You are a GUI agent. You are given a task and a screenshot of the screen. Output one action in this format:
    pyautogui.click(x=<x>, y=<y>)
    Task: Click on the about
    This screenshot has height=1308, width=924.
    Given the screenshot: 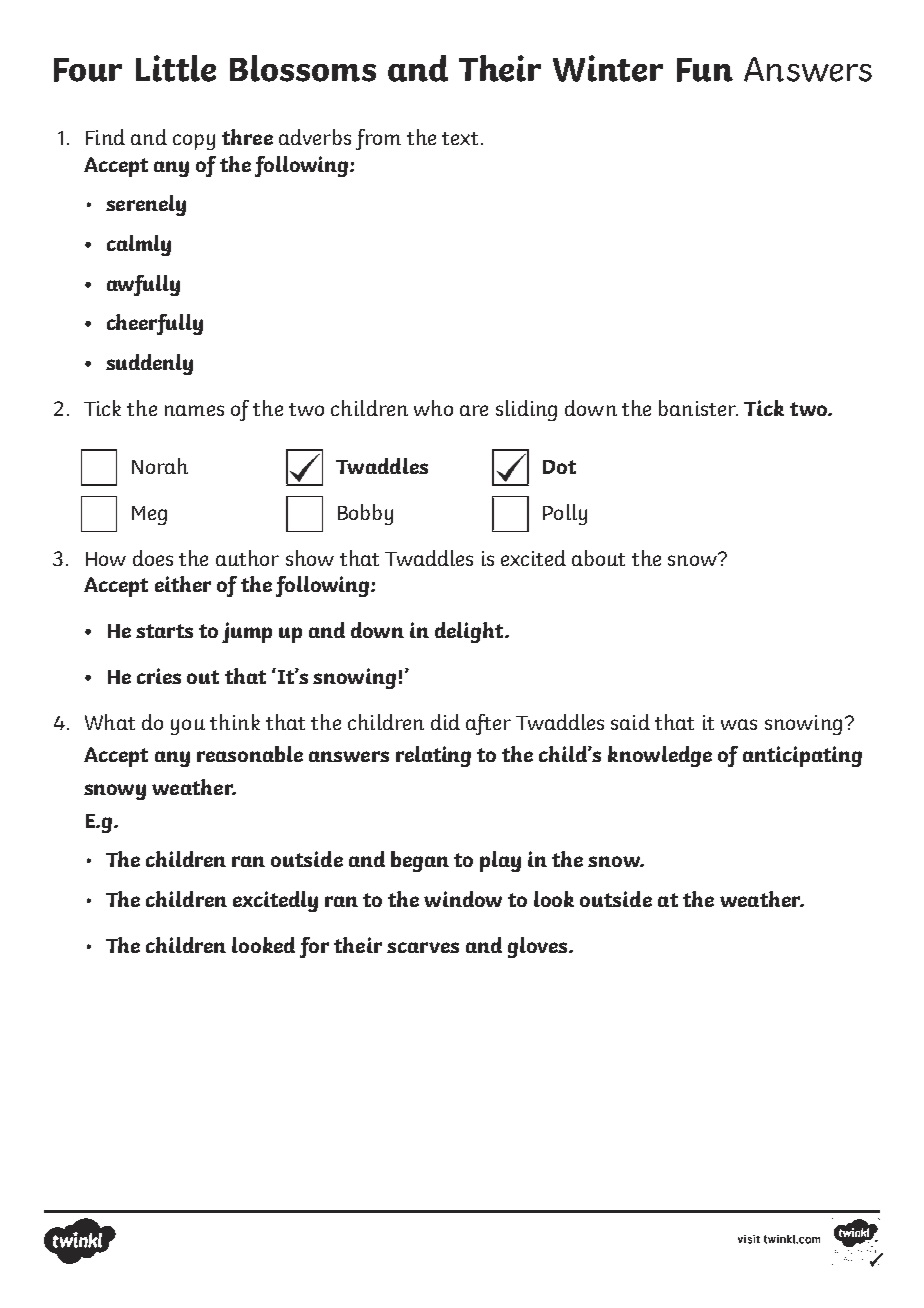 What is the action you would take?
    pyautogui.click(x=598, y=558)
